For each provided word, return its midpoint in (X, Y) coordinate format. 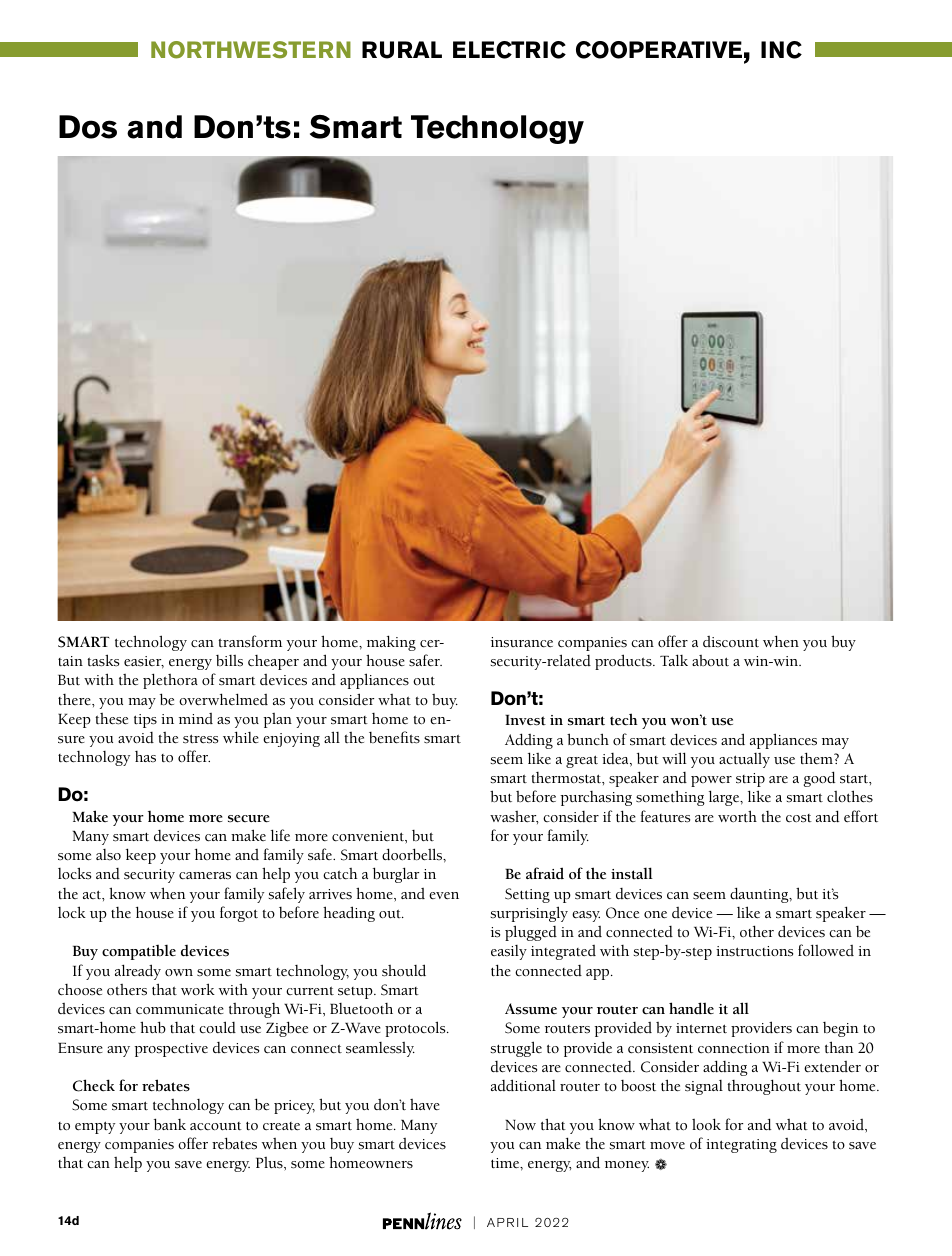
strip (750, 780)
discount (731, 642)
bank (170, 1124)
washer (514, 817)
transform (250, 641)
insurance (522, 642)
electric (509, 50)
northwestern (251, 50)
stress (200, 739)
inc (781, 50)
